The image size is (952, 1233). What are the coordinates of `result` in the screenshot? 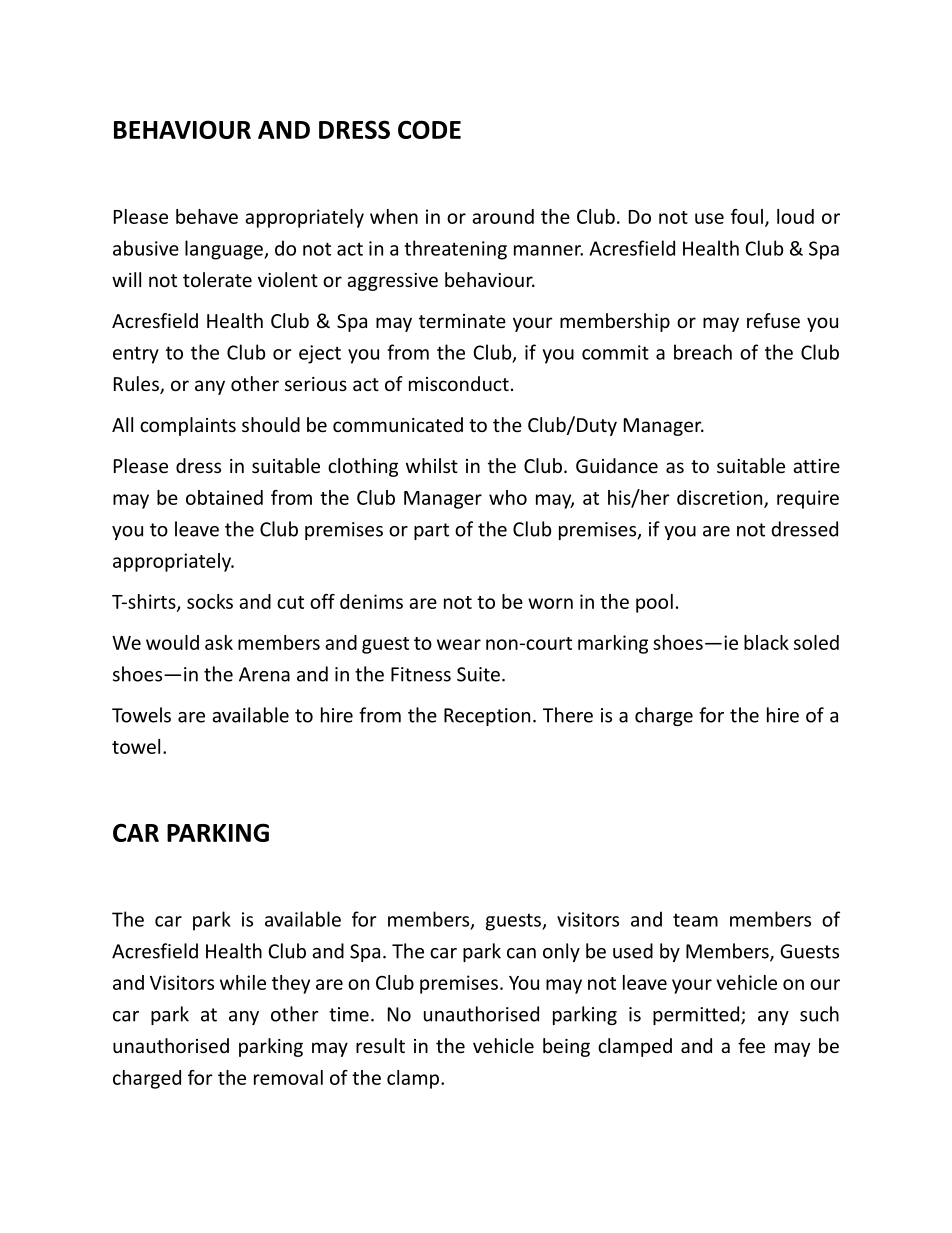 It's located at (380, 1045).
